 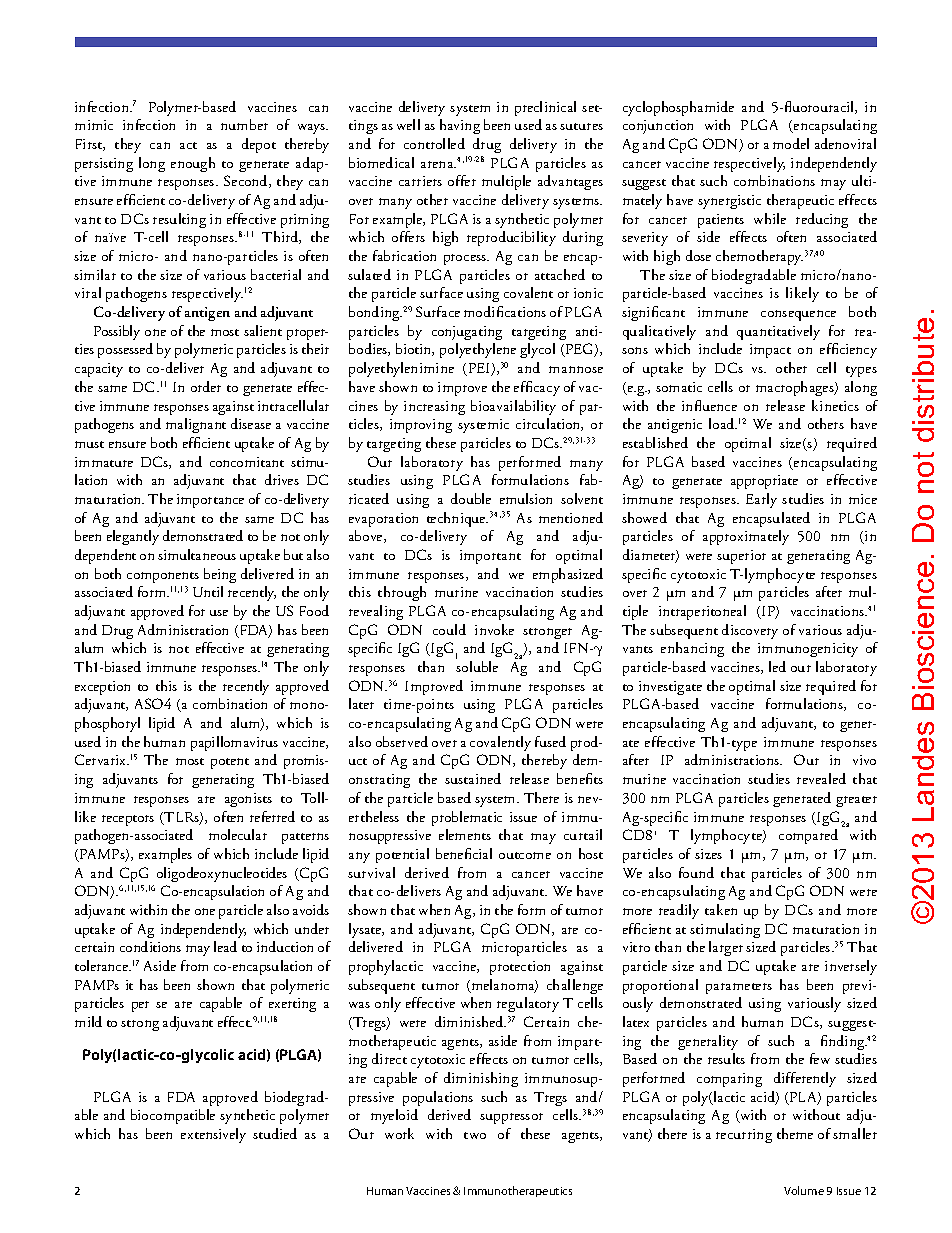 What do you see at coordinates (208, 591) in the screenshot?
I see `Until` at bounding box center [208, 591].
